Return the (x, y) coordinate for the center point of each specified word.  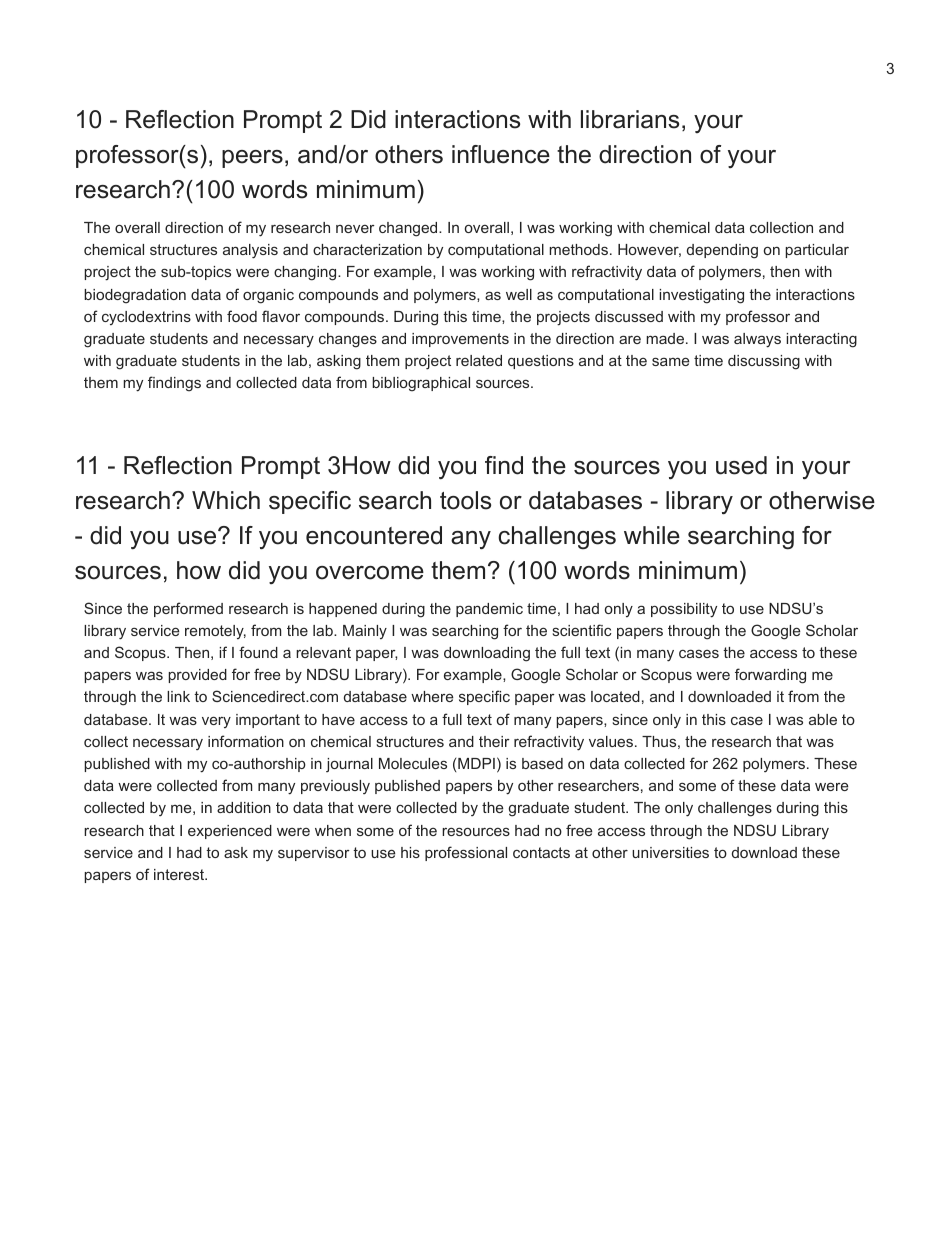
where (432, 696)
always (757, 340)
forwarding (770, 676)
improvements (460, 340)
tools (465, 500)
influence (501, 154)
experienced (230, 832)
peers (252, 159)
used (741, 465)
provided (197, 676)
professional (466, 853)
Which (226, 500)
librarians (630, 119)
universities (670, 852)
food (242, 316)
